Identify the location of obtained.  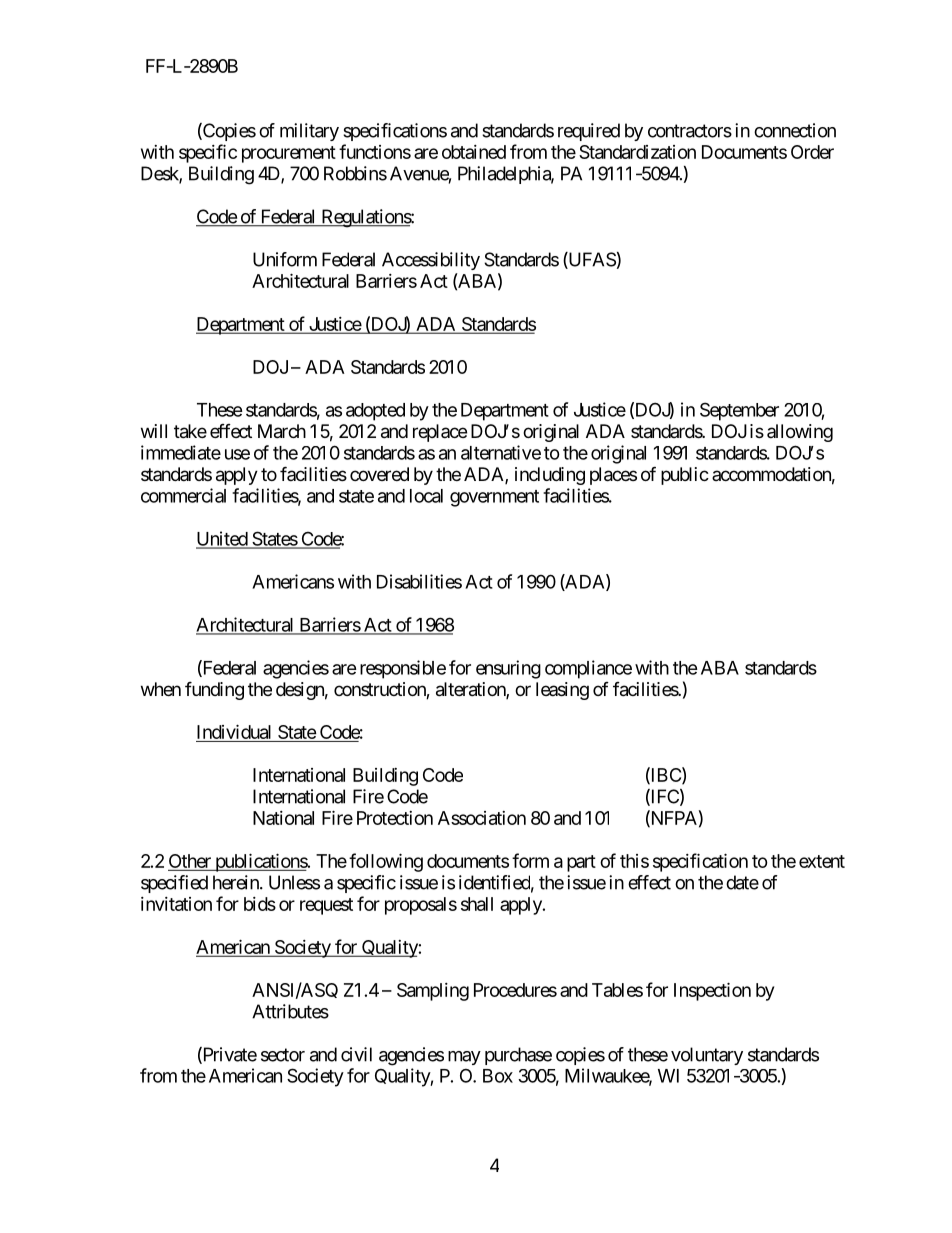
(474, 152).
